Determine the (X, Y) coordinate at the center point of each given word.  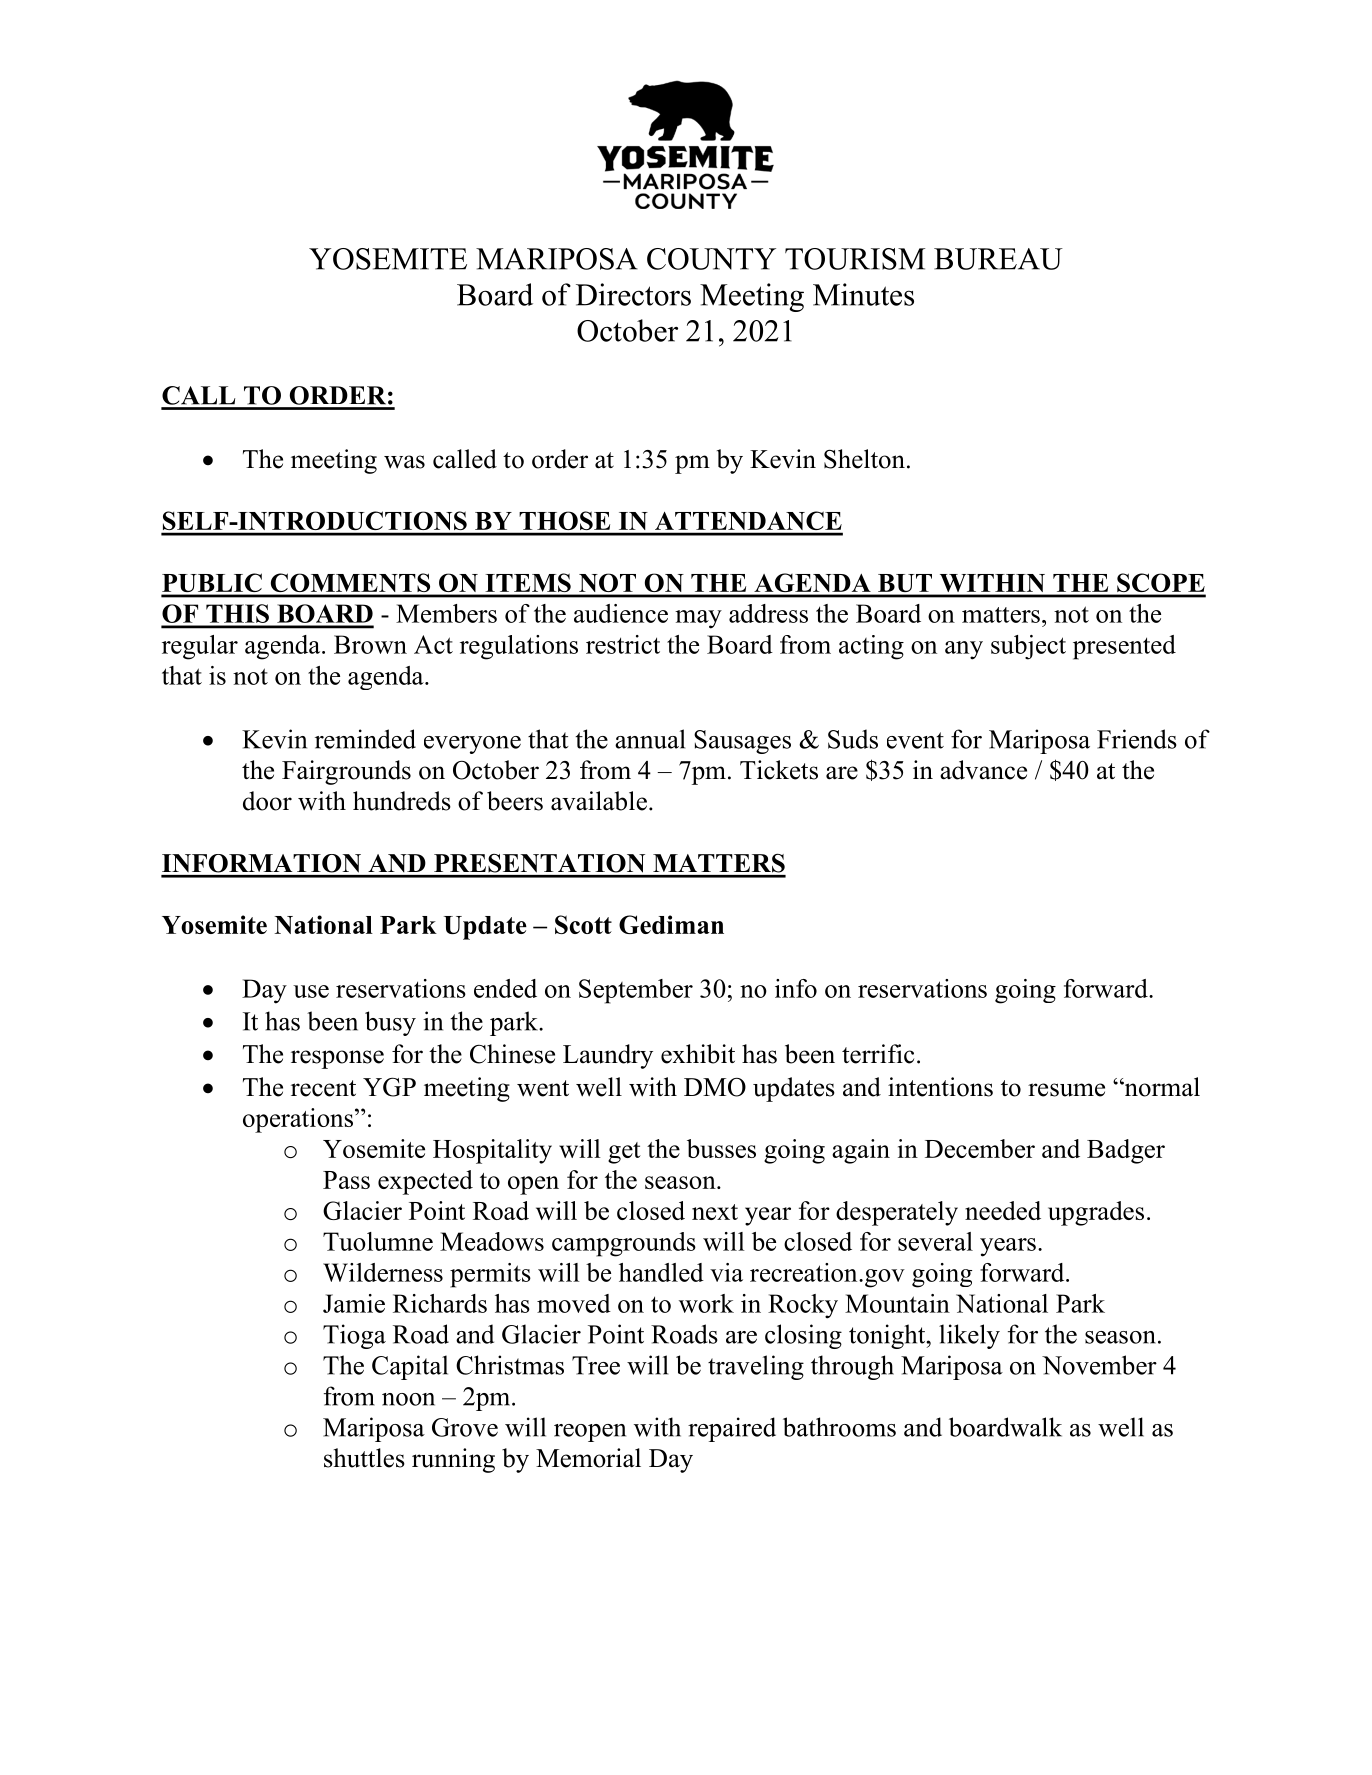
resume (1066, 1090)
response (337, 1059)
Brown (370, 644)
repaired (732, 1429)
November (1099, 1365)
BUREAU (998, 259)
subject (1028, 647)
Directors (633, 294)
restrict (623, 644)
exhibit (698, 1054)
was (404, 462)
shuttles (364, 1458)
